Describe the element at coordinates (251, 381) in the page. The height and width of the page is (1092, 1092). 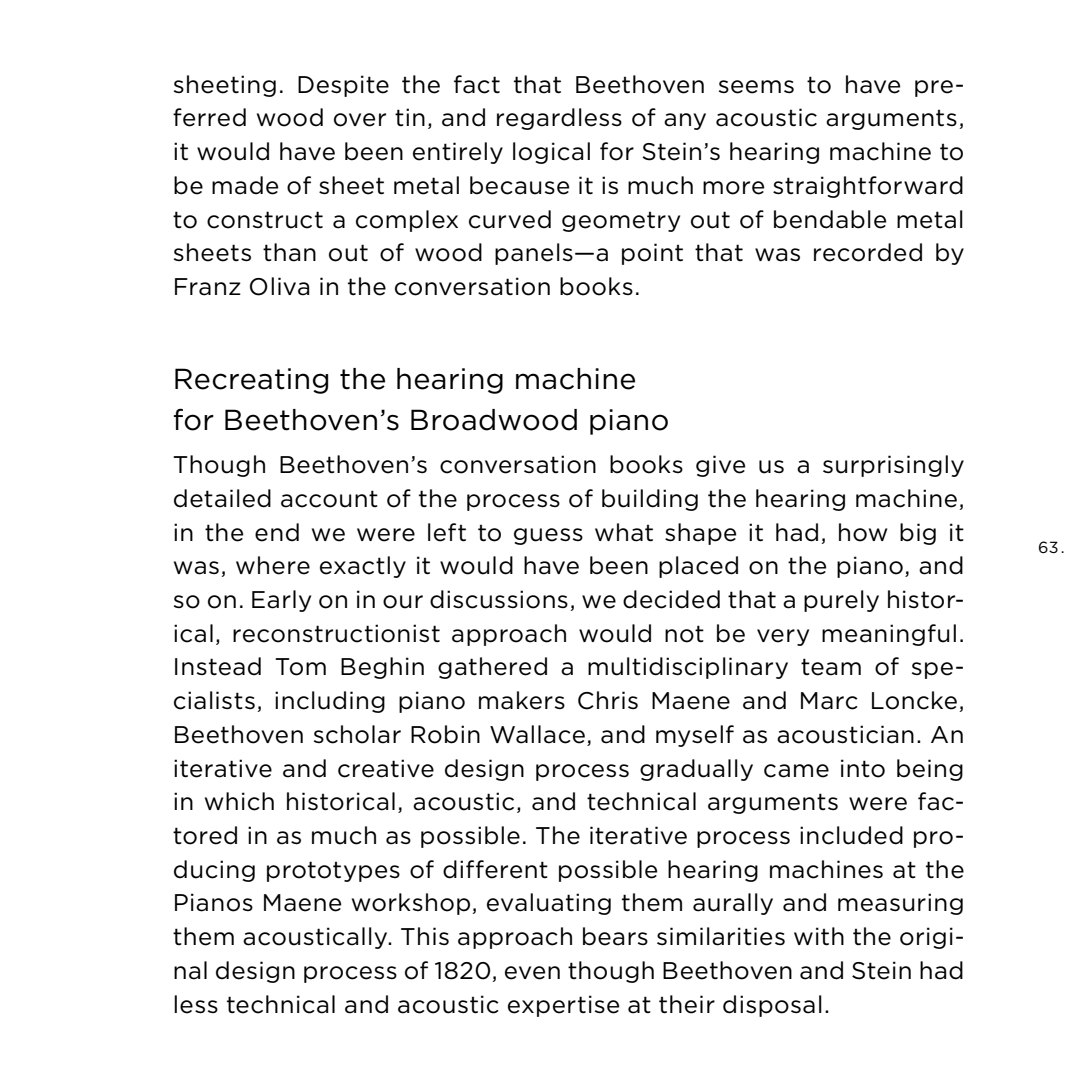
I see `Recreating` at that location.
